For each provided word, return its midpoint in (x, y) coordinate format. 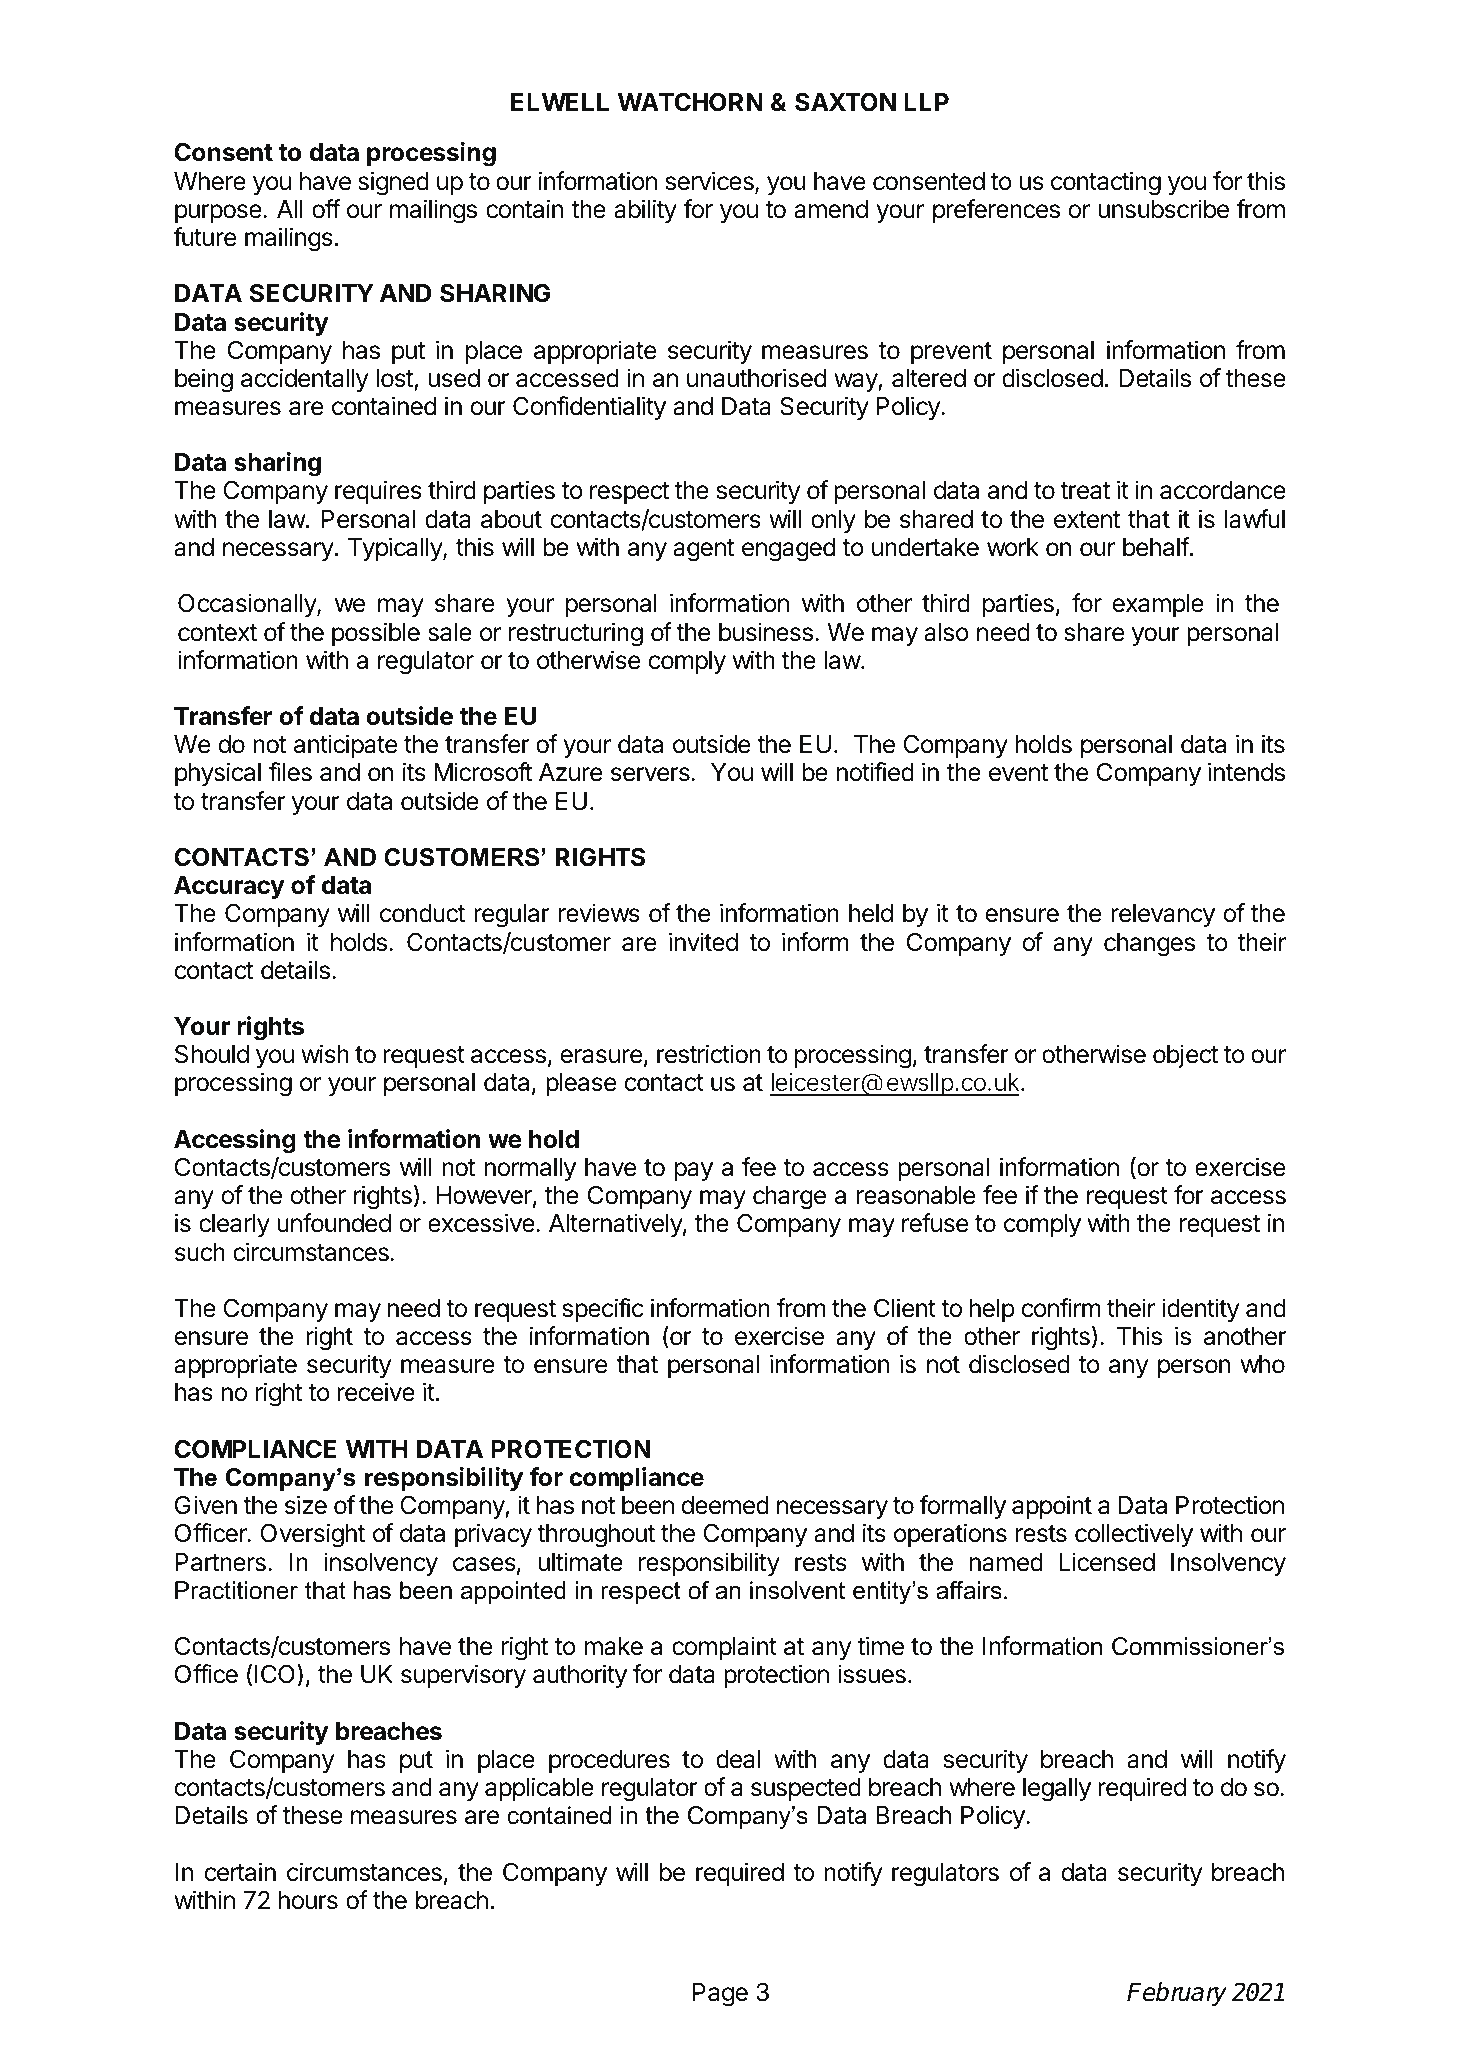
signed (393, 183)
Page (720, 1995)
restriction (709, 1054)
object (1186, 1056)
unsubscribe (1164, 209)
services (711, 182)
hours (308, 1900)
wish (325, 1054)
